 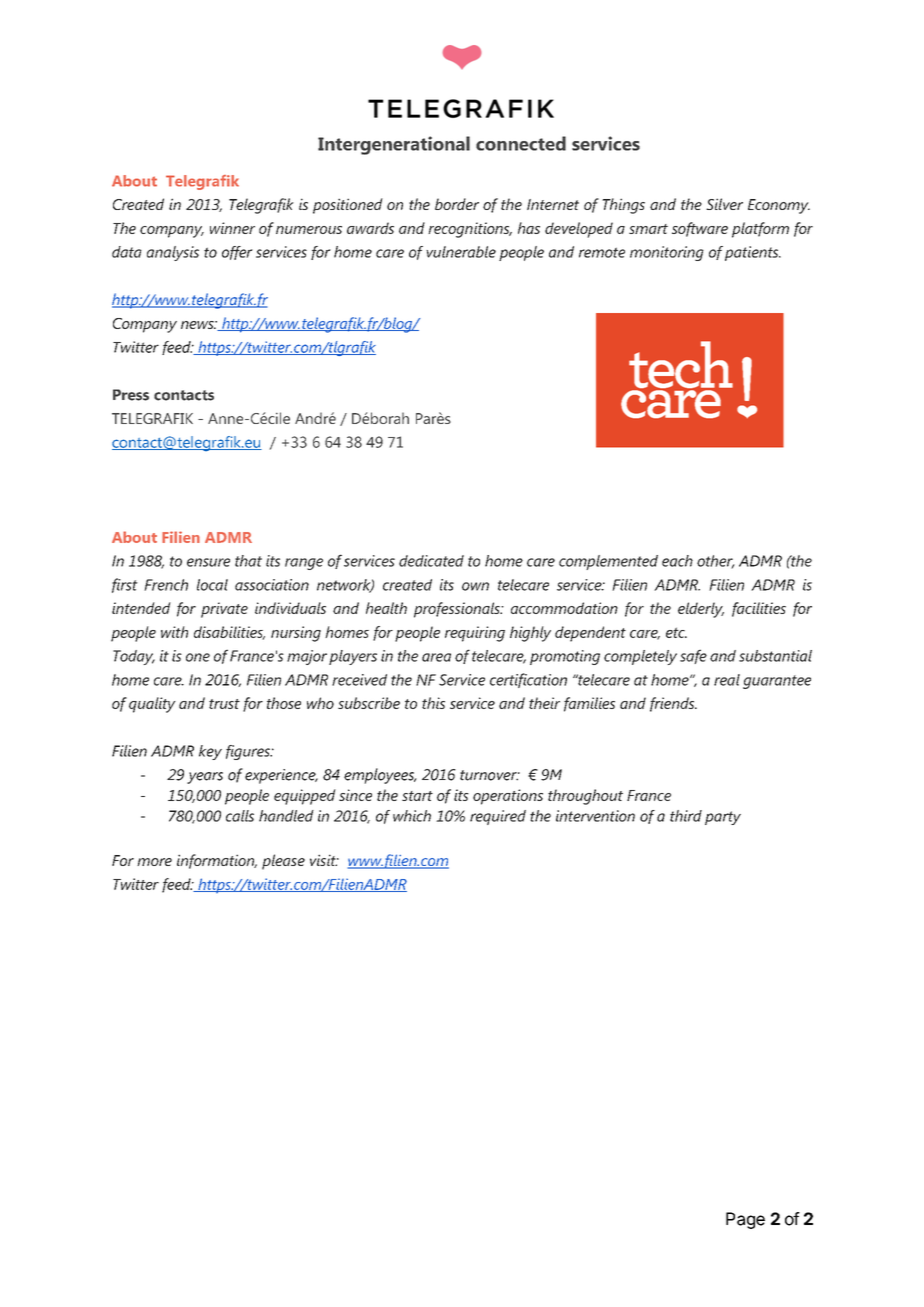 What do you see at coordinates (457, 204) in the screenshot?
I see `border` at bounding box center [457, 204].
